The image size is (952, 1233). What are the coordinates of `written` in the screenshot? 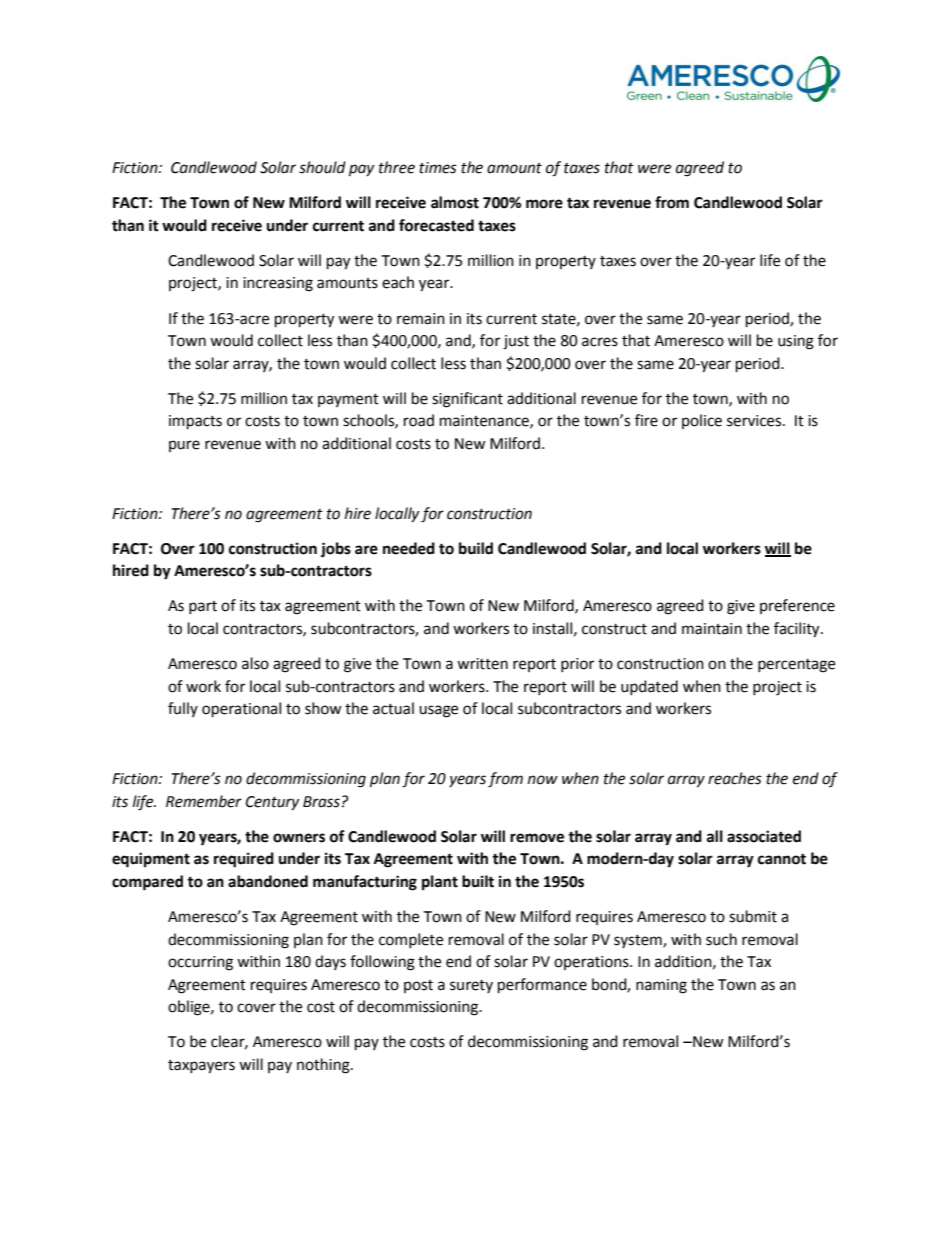 It's located at (482, 664).
